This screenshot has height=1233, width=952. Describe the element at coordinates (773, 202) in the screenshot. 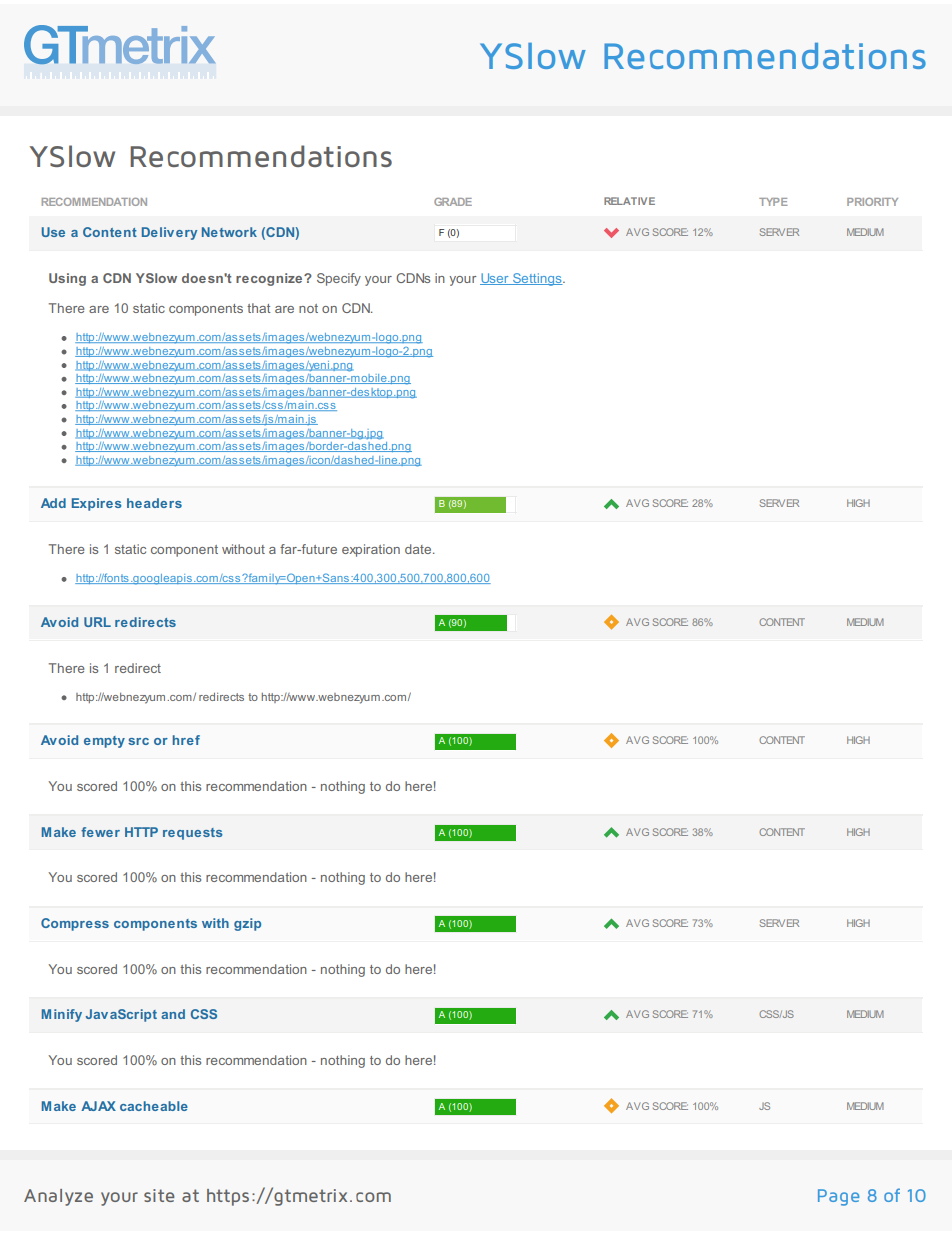

I see `TYPE` at that location.
